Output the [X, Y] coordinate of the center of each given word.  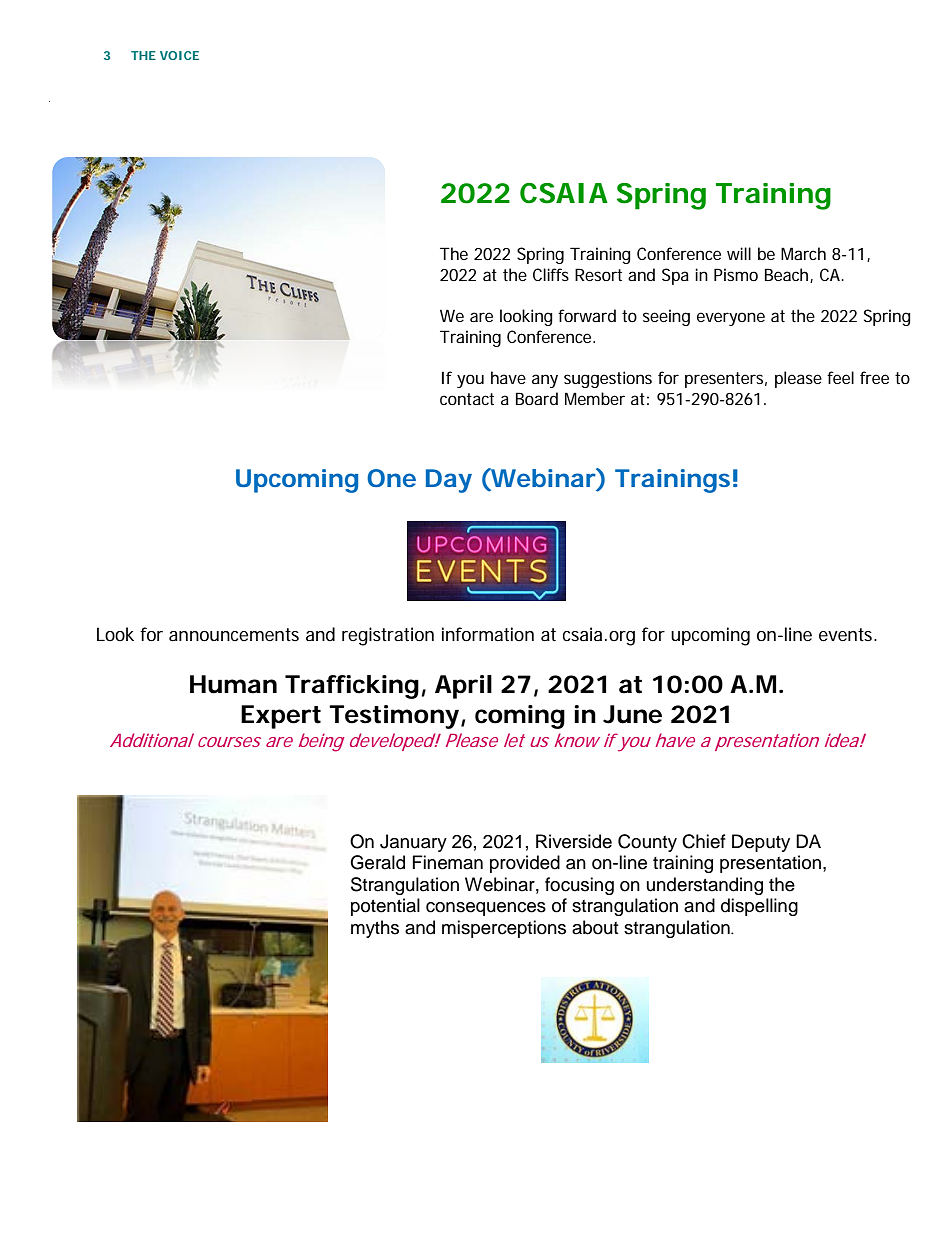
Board [537, 398]
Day [449, 481]
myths [375, 929]
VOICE [179, 55]
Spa [675, 276]
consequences [486, 909]
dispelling [759, 907]
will [739, 253]
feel [840, 377]
